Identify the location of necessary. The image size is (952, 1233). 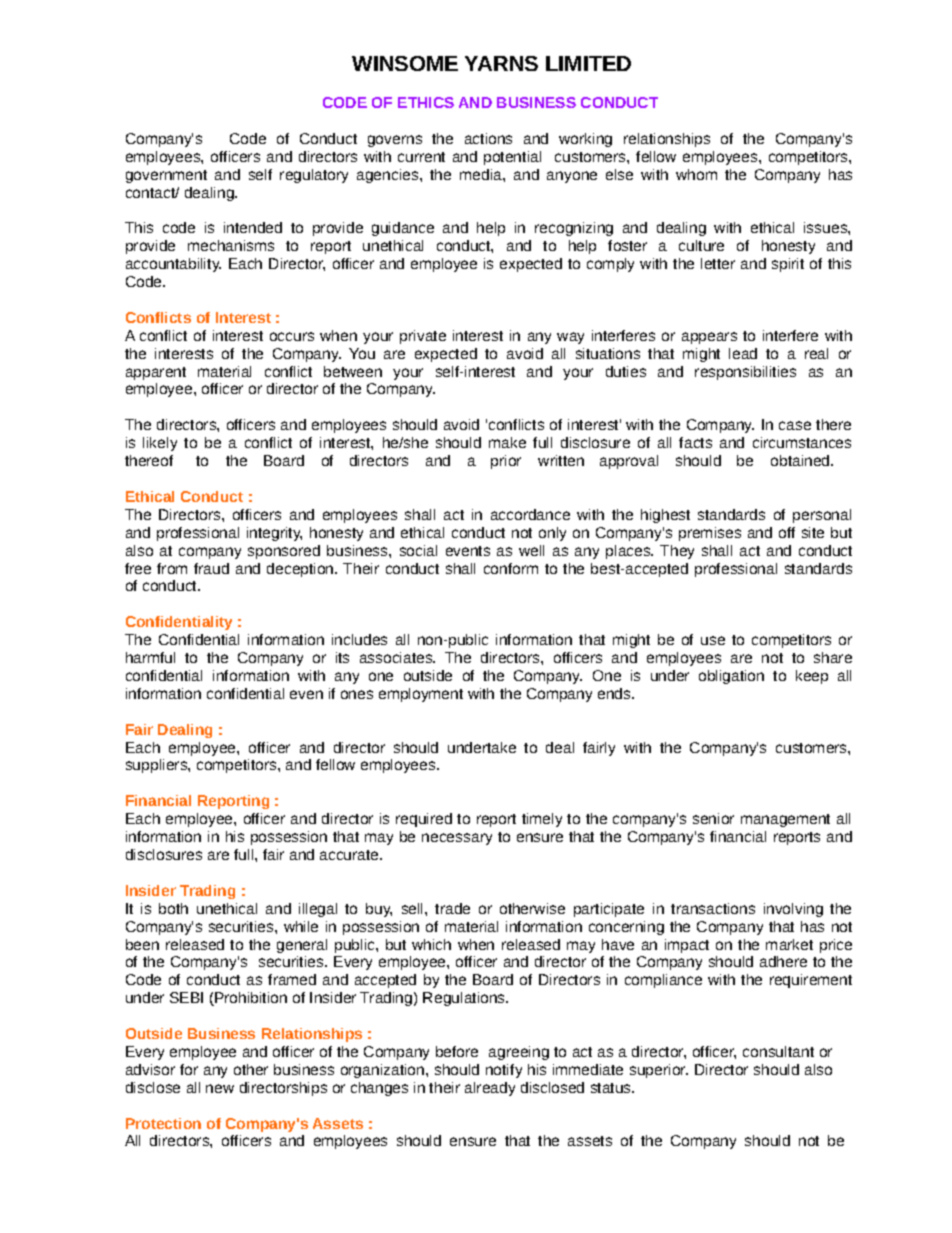
(457, 839).
